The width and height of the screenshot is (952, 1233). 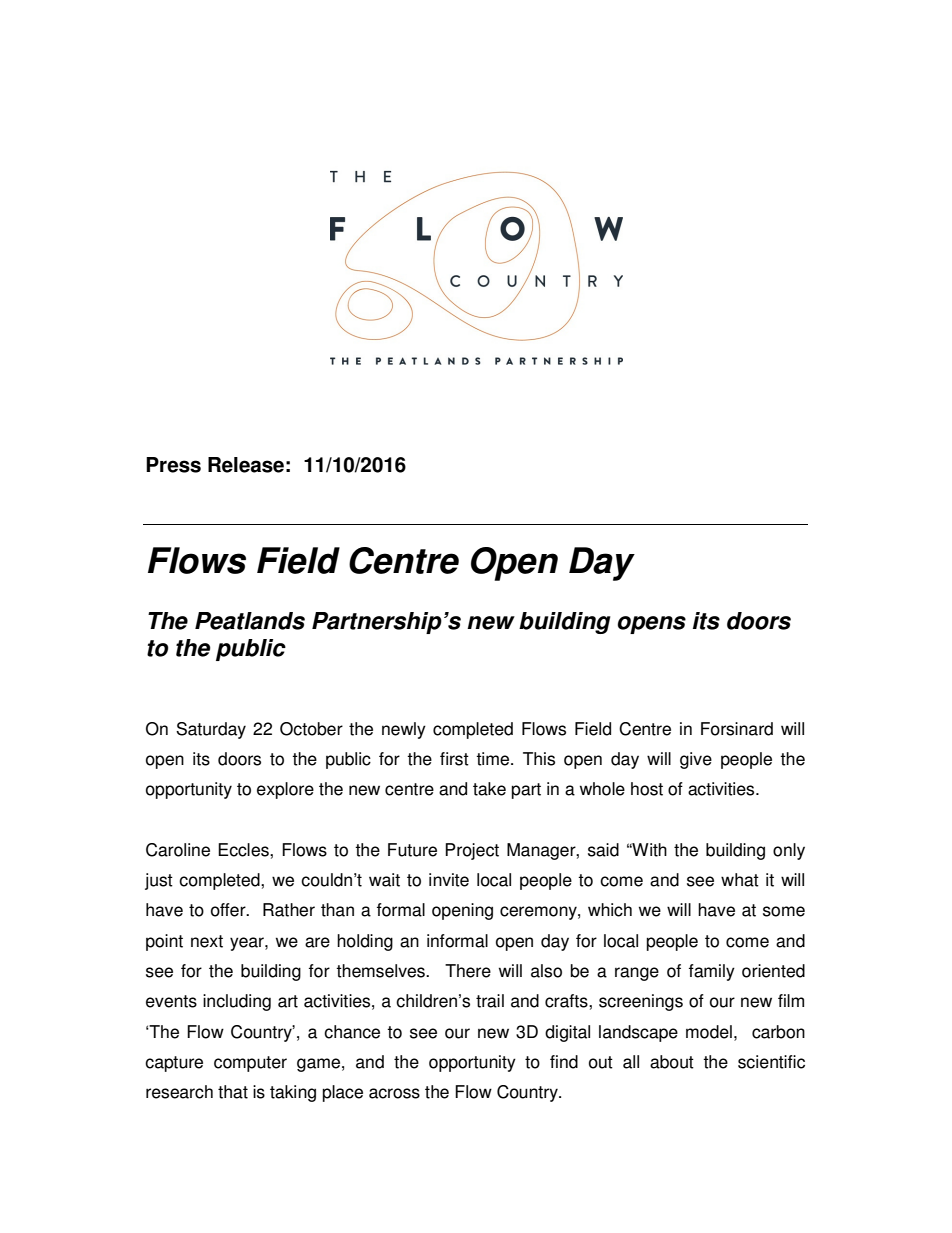 I want to click on give, so click(x=696, y=760).
